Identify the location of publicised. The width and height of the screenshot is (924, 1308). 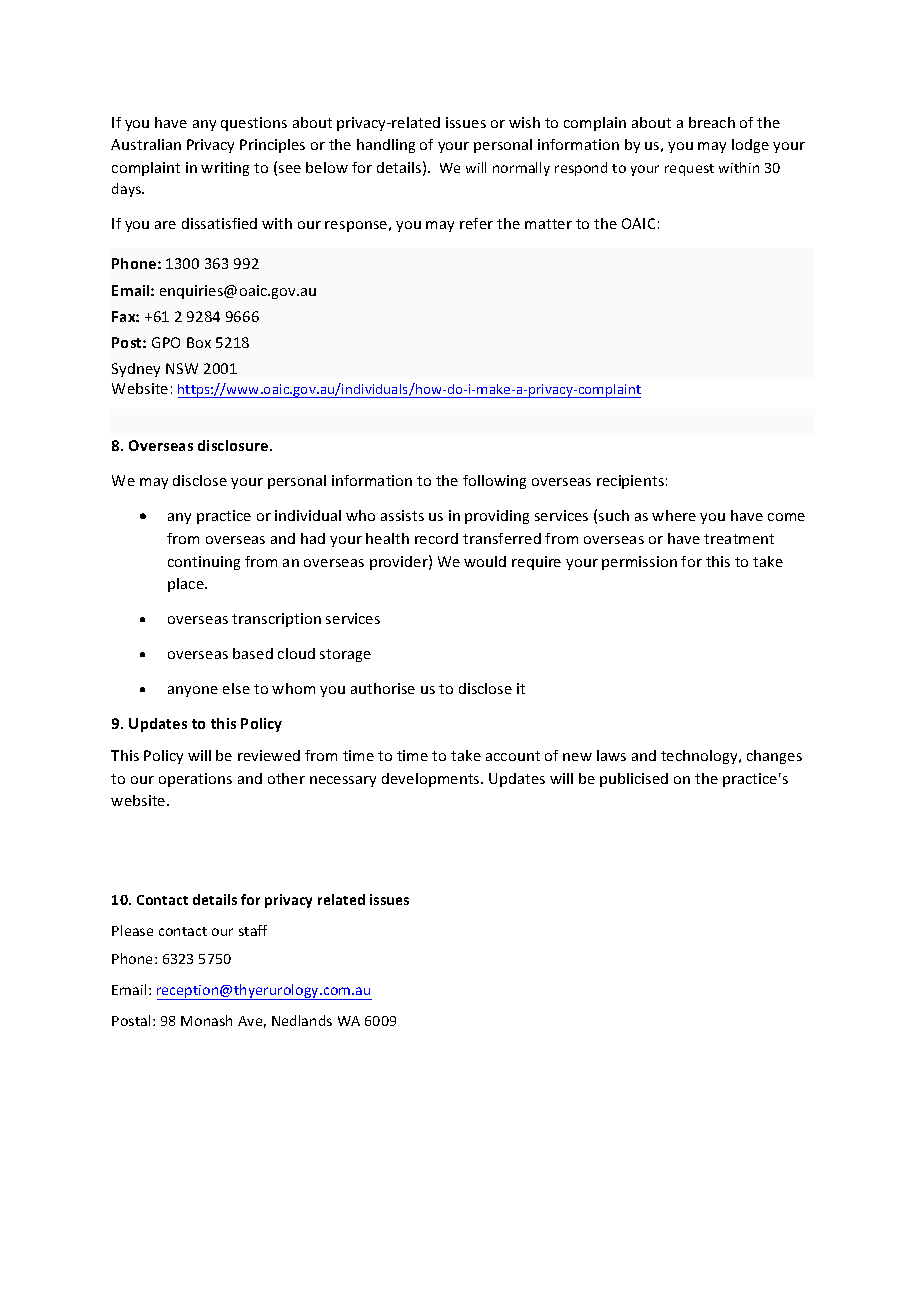
(634, 780).
